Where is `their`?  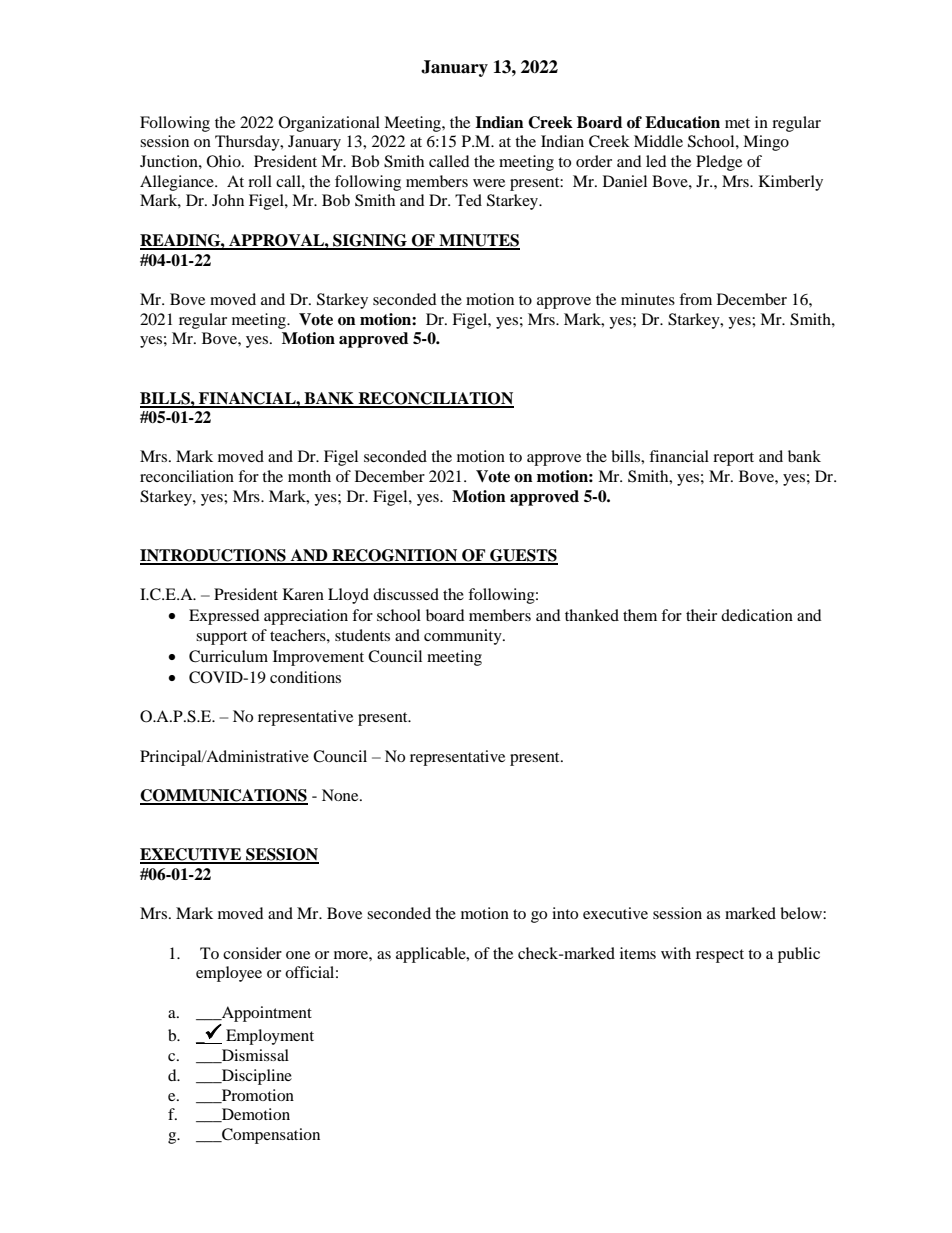
their is located at coordinates (701, 615).
